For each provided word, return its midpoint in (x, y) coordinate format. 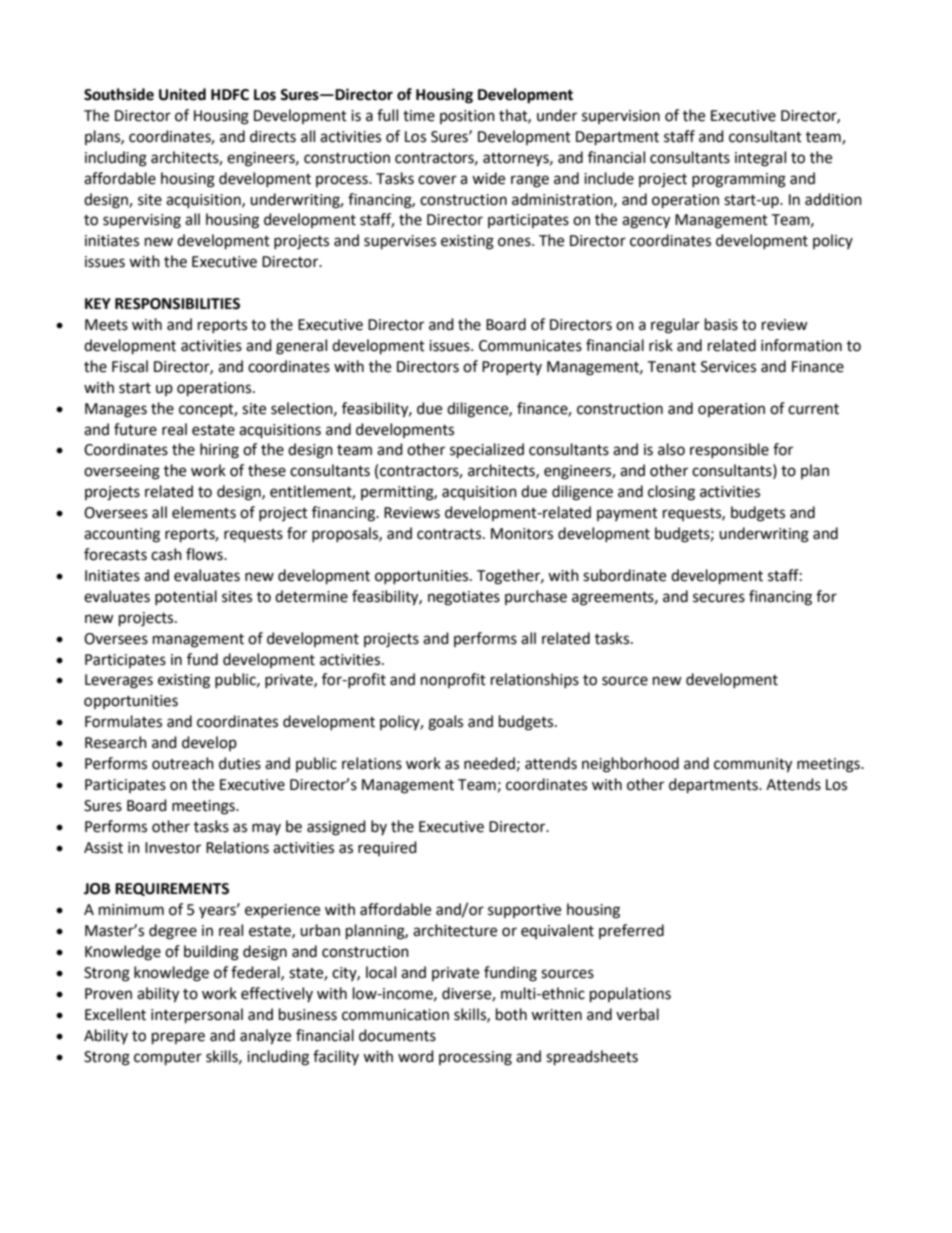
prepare (178, 1038)
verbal (637, 1014)
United (182, 94)
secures (719, 598)
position (467, 117)
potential (186, 597)
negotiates (464, 598)
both (511, 1014)
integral (760, 159)
